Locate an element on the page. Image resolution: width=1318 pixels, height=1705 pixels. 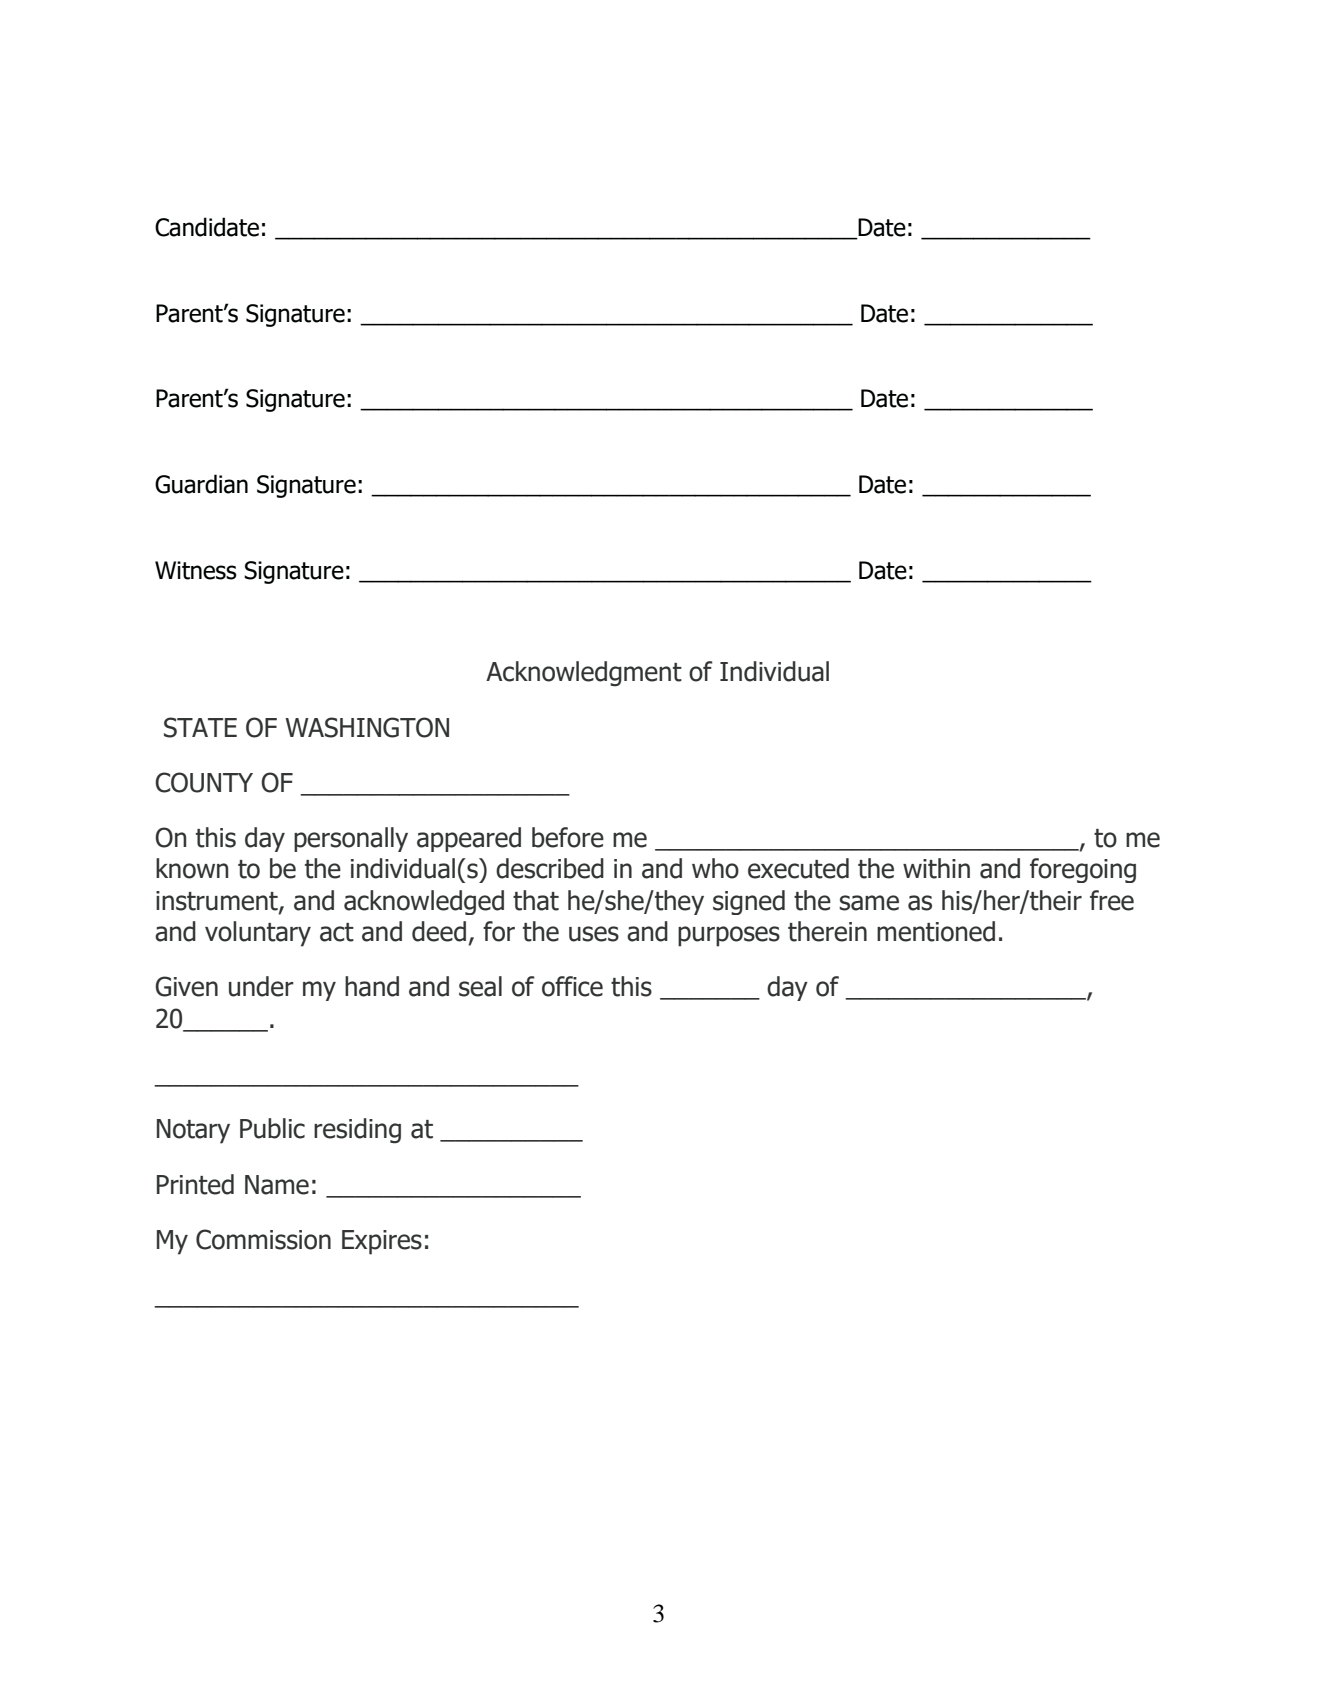
mentioned is located at coordinates (936, 931).
